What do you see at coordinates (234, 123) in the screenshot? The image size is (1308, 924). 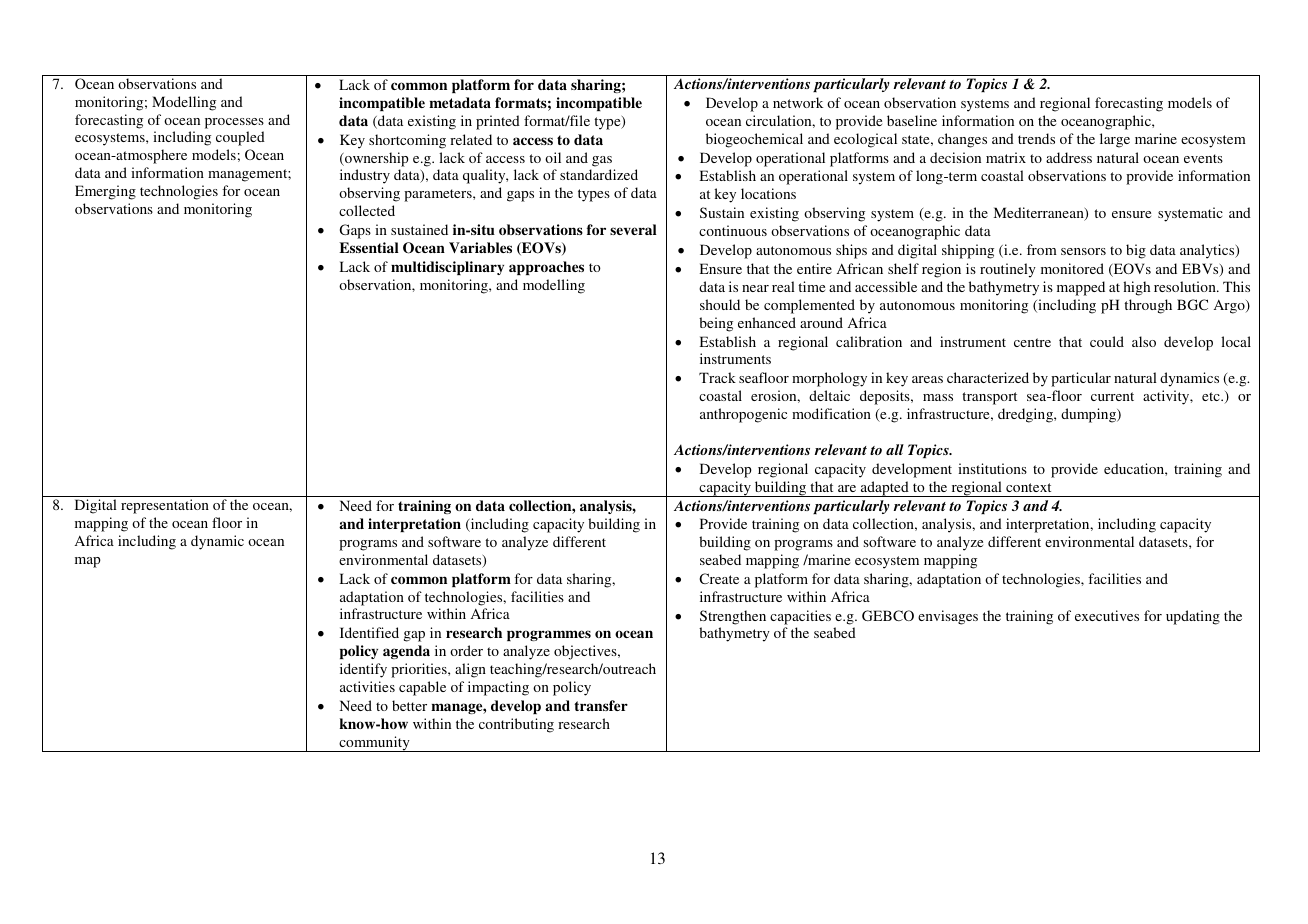 I see `processes` at bounding box center [234, 123].
